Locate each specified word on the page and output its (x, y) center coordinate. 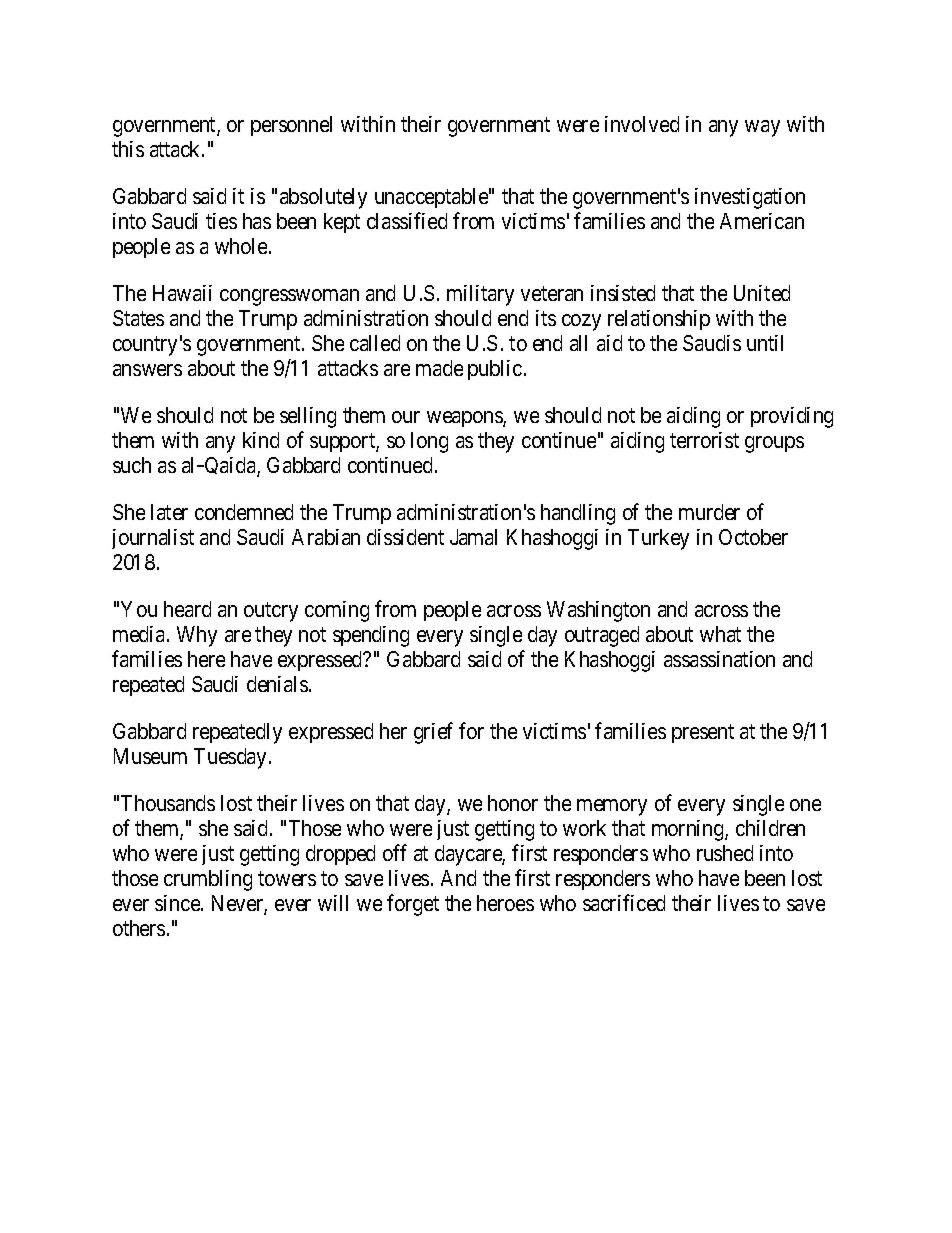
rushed (725, 853)
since (178, 903)
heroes (505, 903)
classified (407, 220)
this (128, 149)
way (762, 128)
